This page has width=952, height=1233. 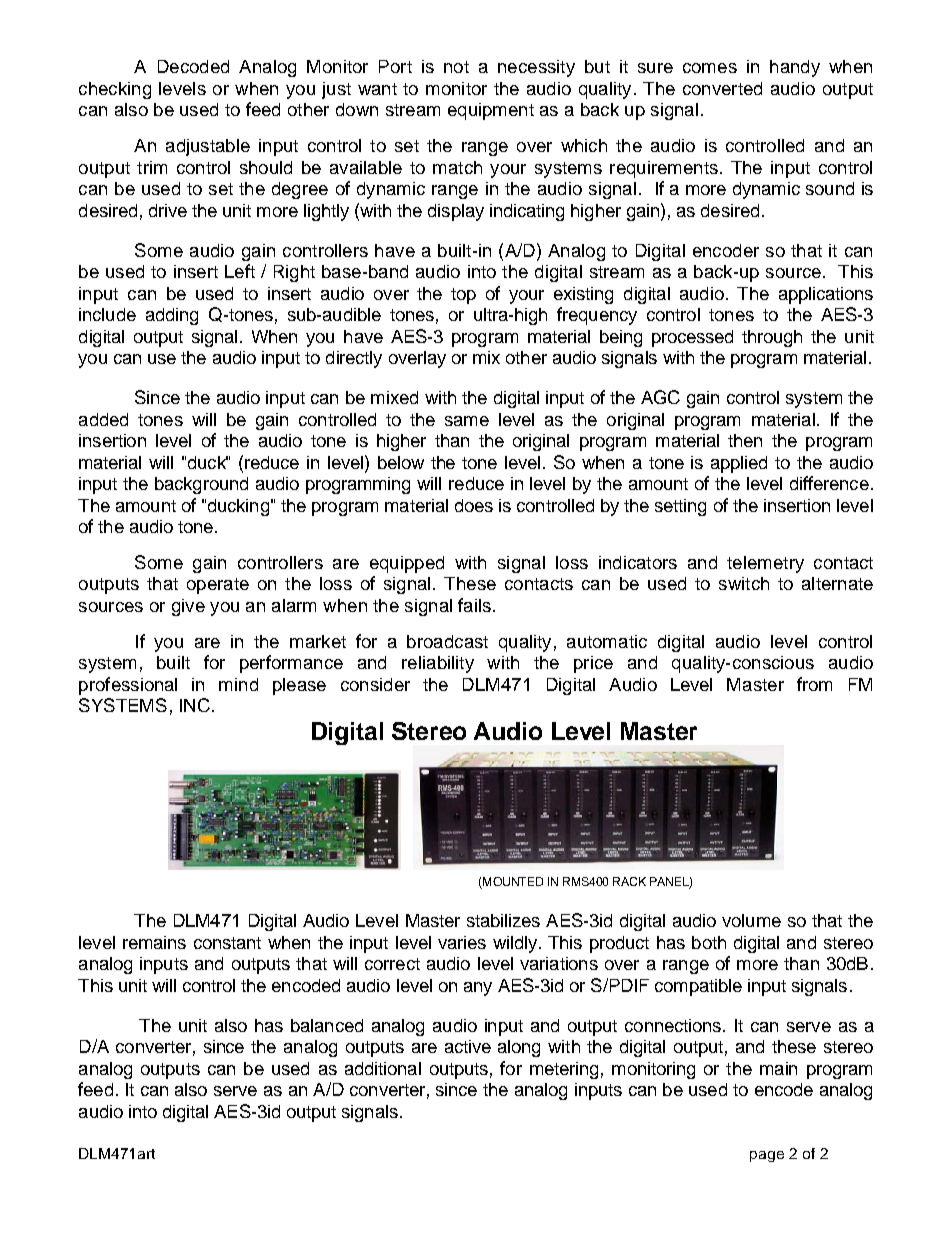 I want to click on equipment, so click(x=491, y=111).
